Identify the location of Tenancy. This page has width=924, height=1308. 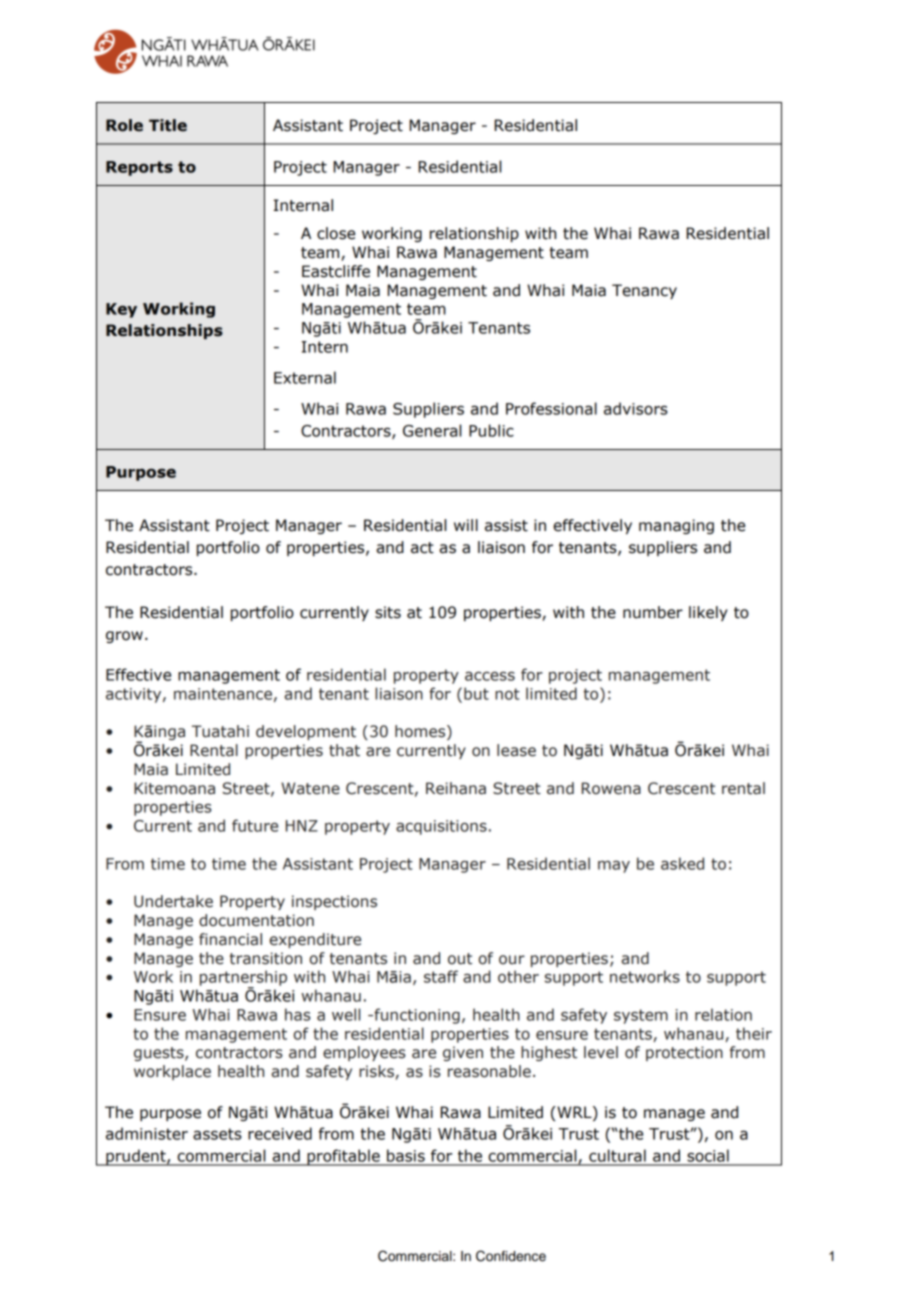
(644, 291).
